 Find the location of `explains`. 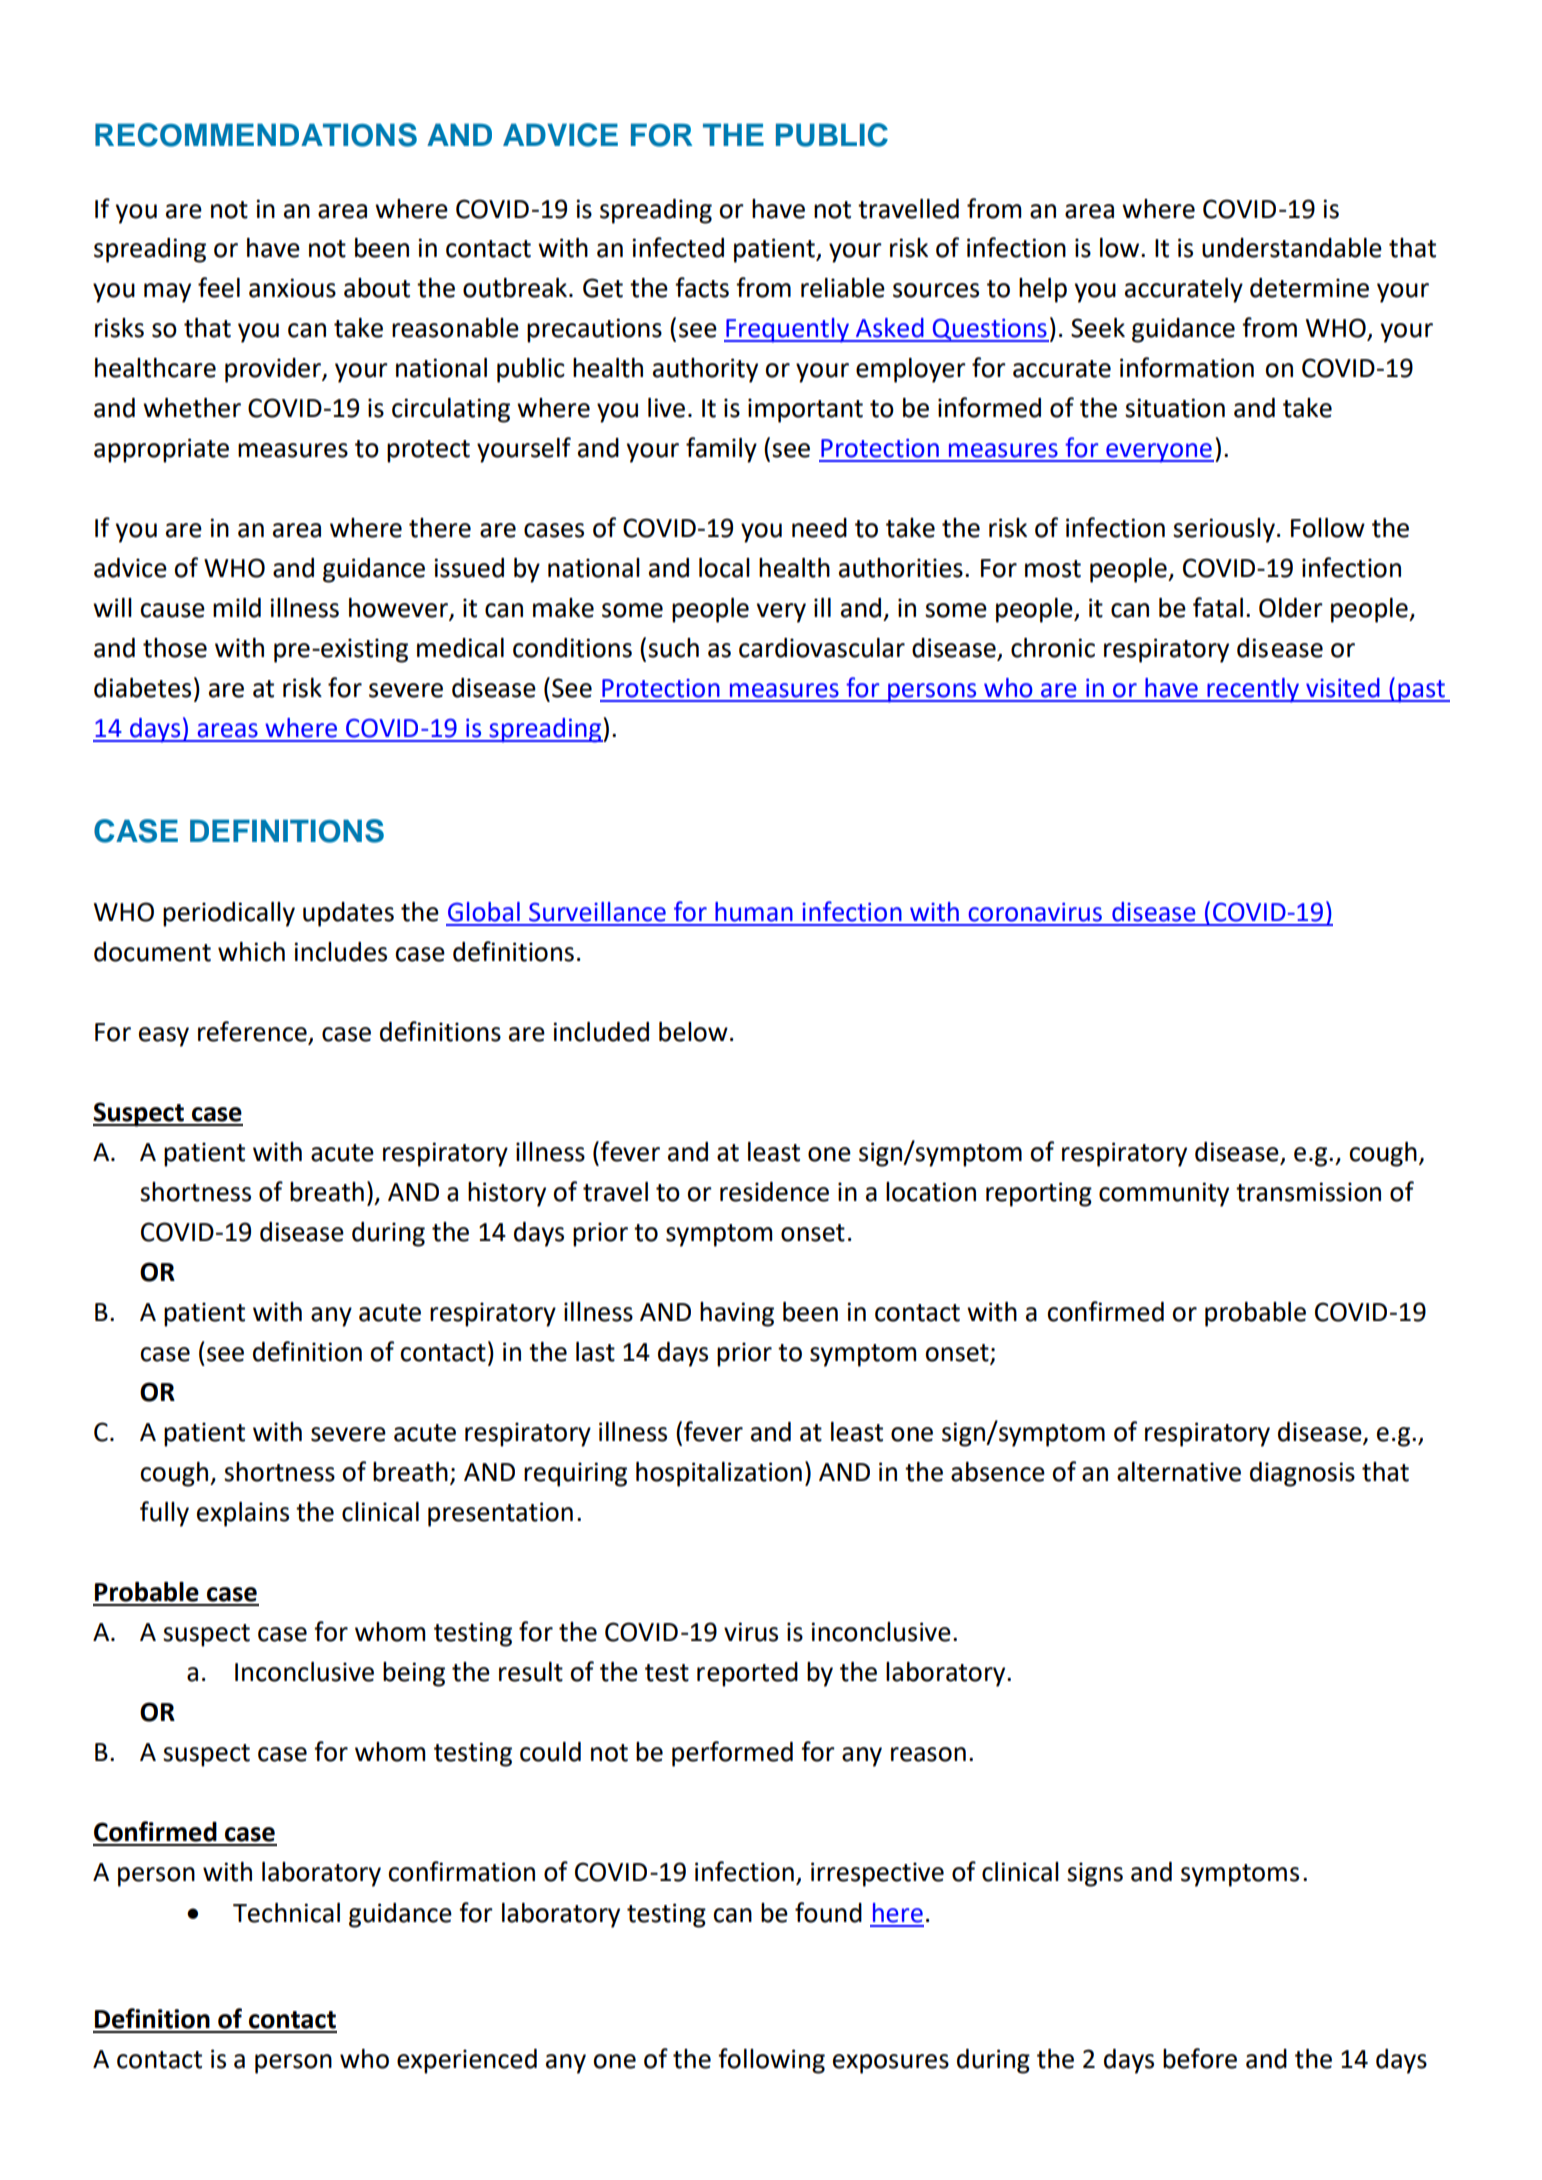

explains is located at coordinates (243, 1514).
